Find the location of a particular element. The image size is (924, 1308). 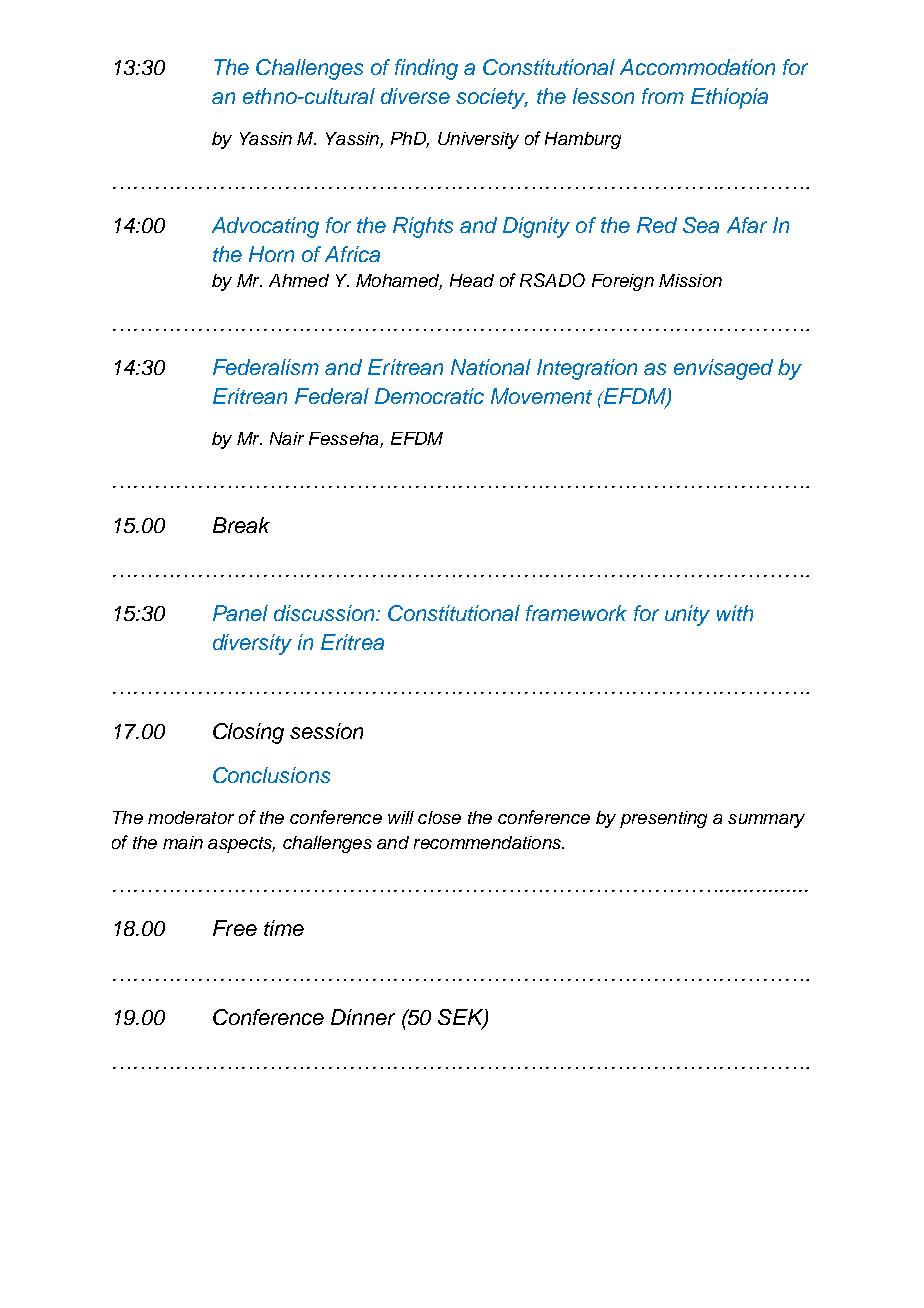

Free is located at coordinates (235, 928).
